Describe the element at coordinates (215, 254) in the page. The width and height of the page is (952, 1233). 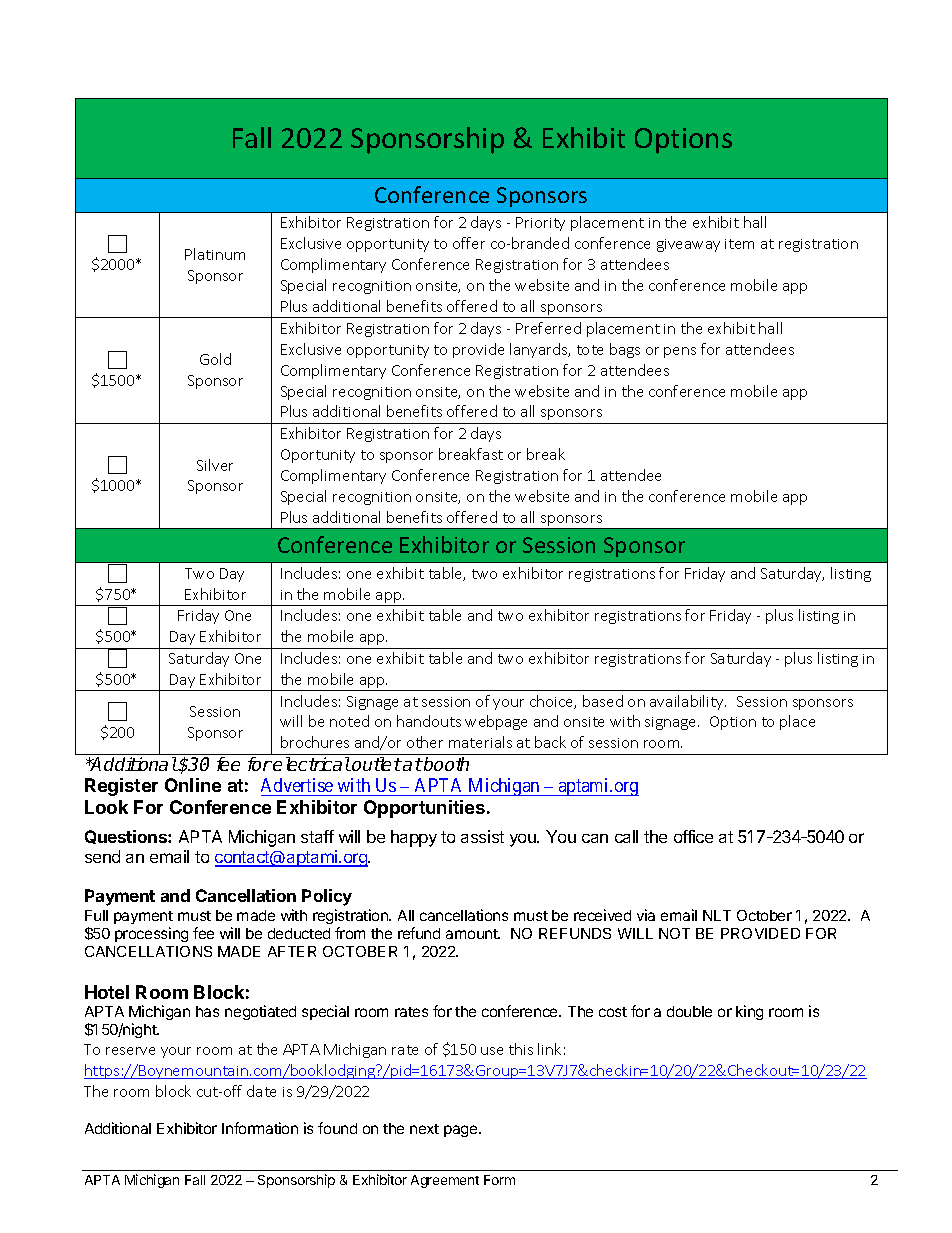
I see `Platinum` at that location.
